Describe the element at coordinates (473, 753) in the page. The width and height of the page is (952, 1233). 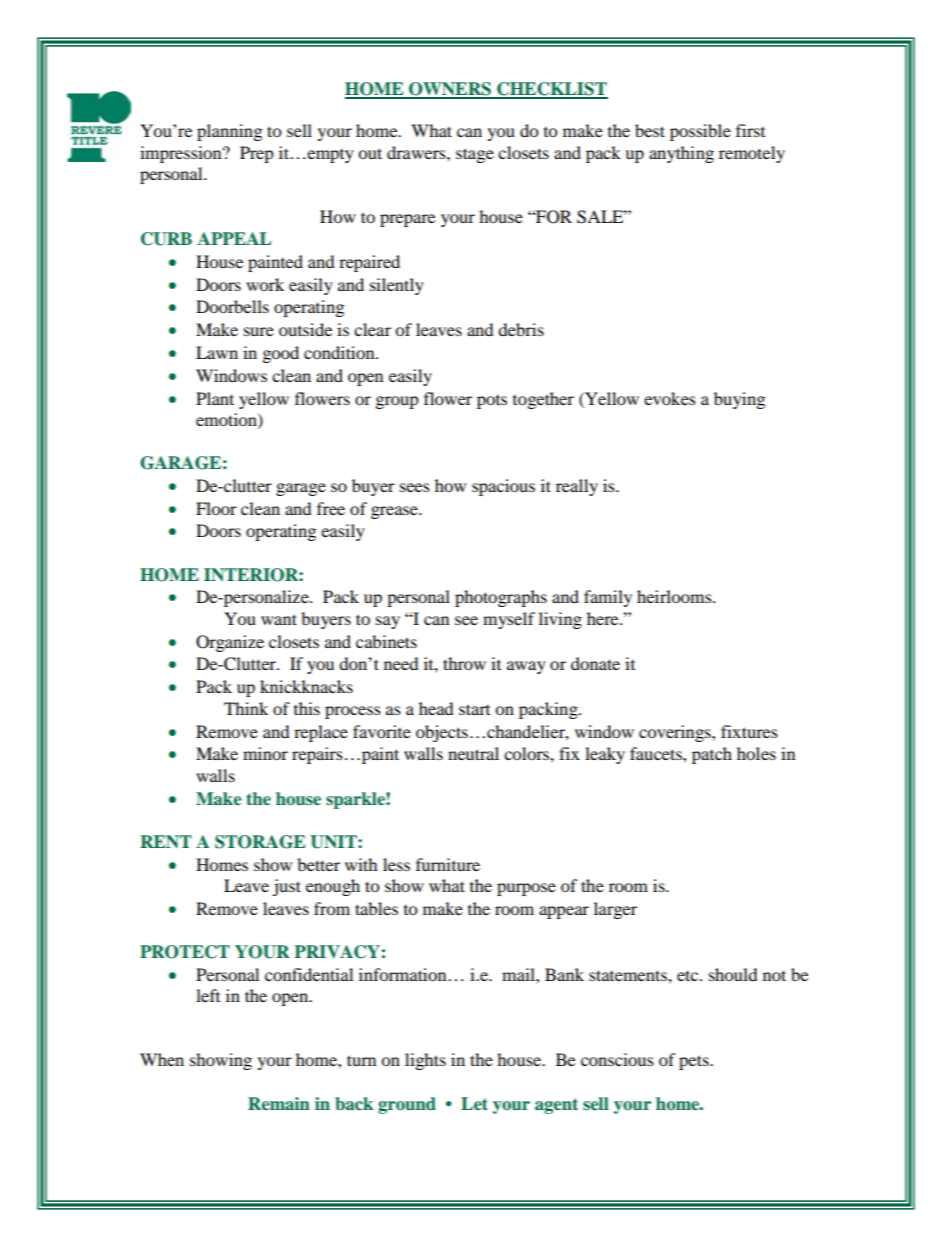
I see `neutral` at that location.
